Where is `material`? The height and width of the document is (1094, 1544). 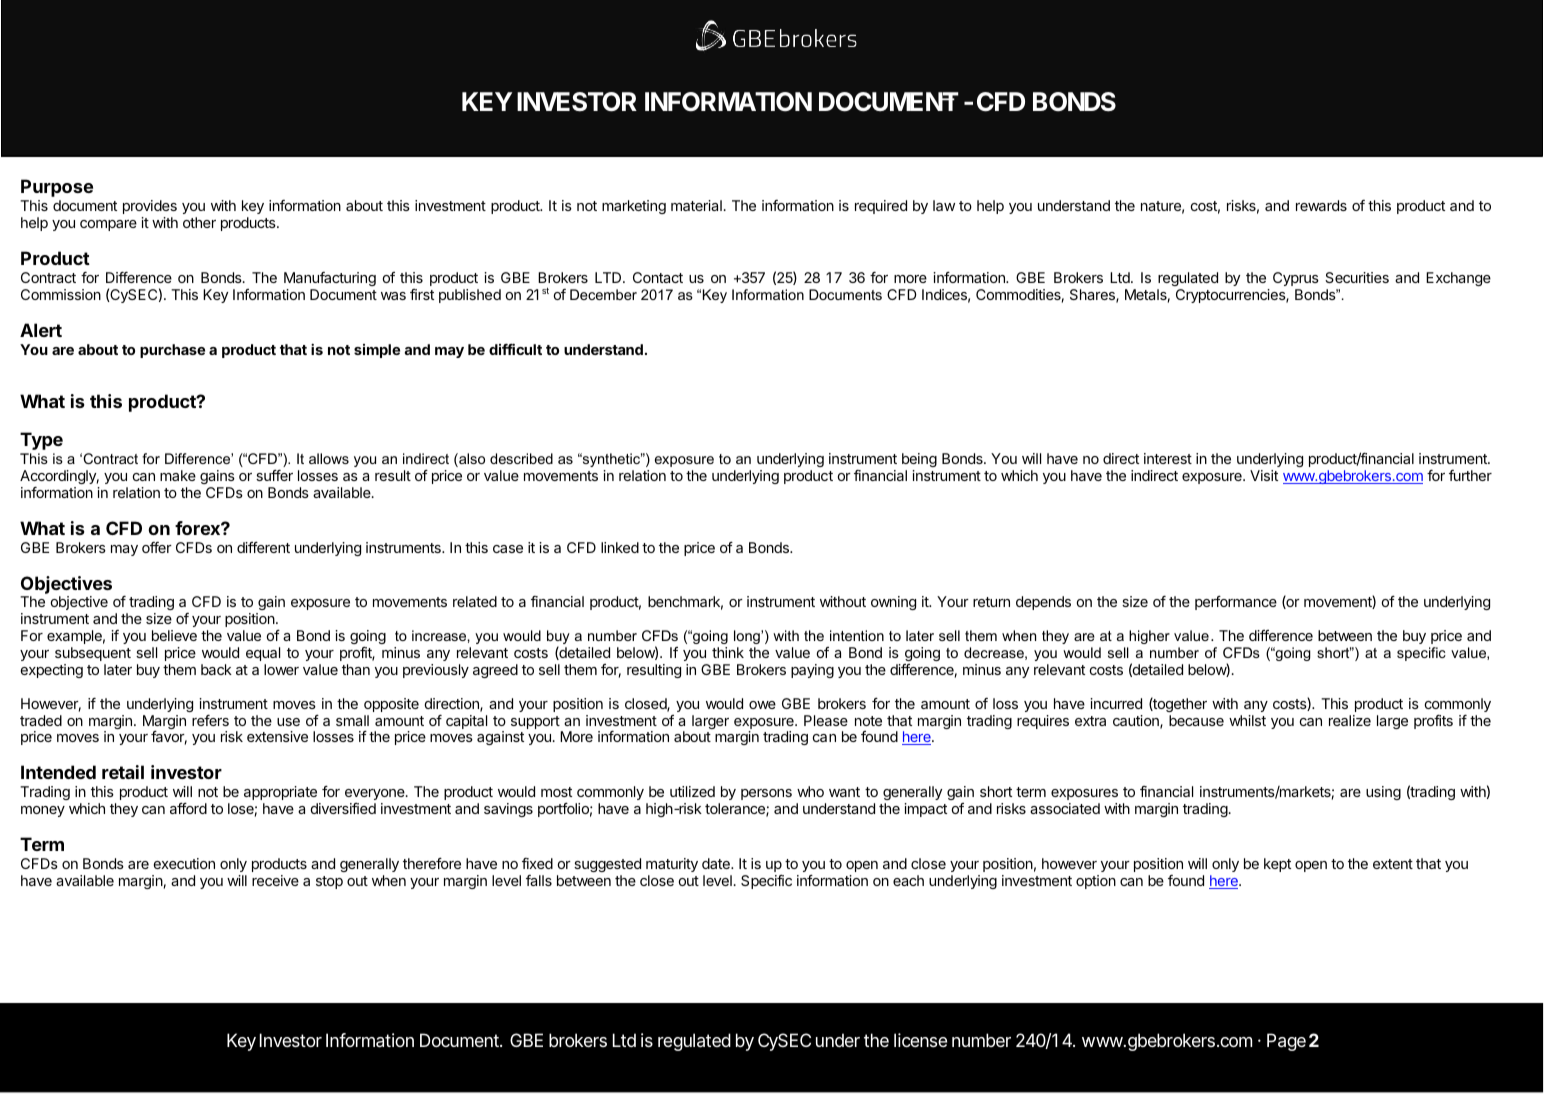
material is located at coordinates (696, 205).
